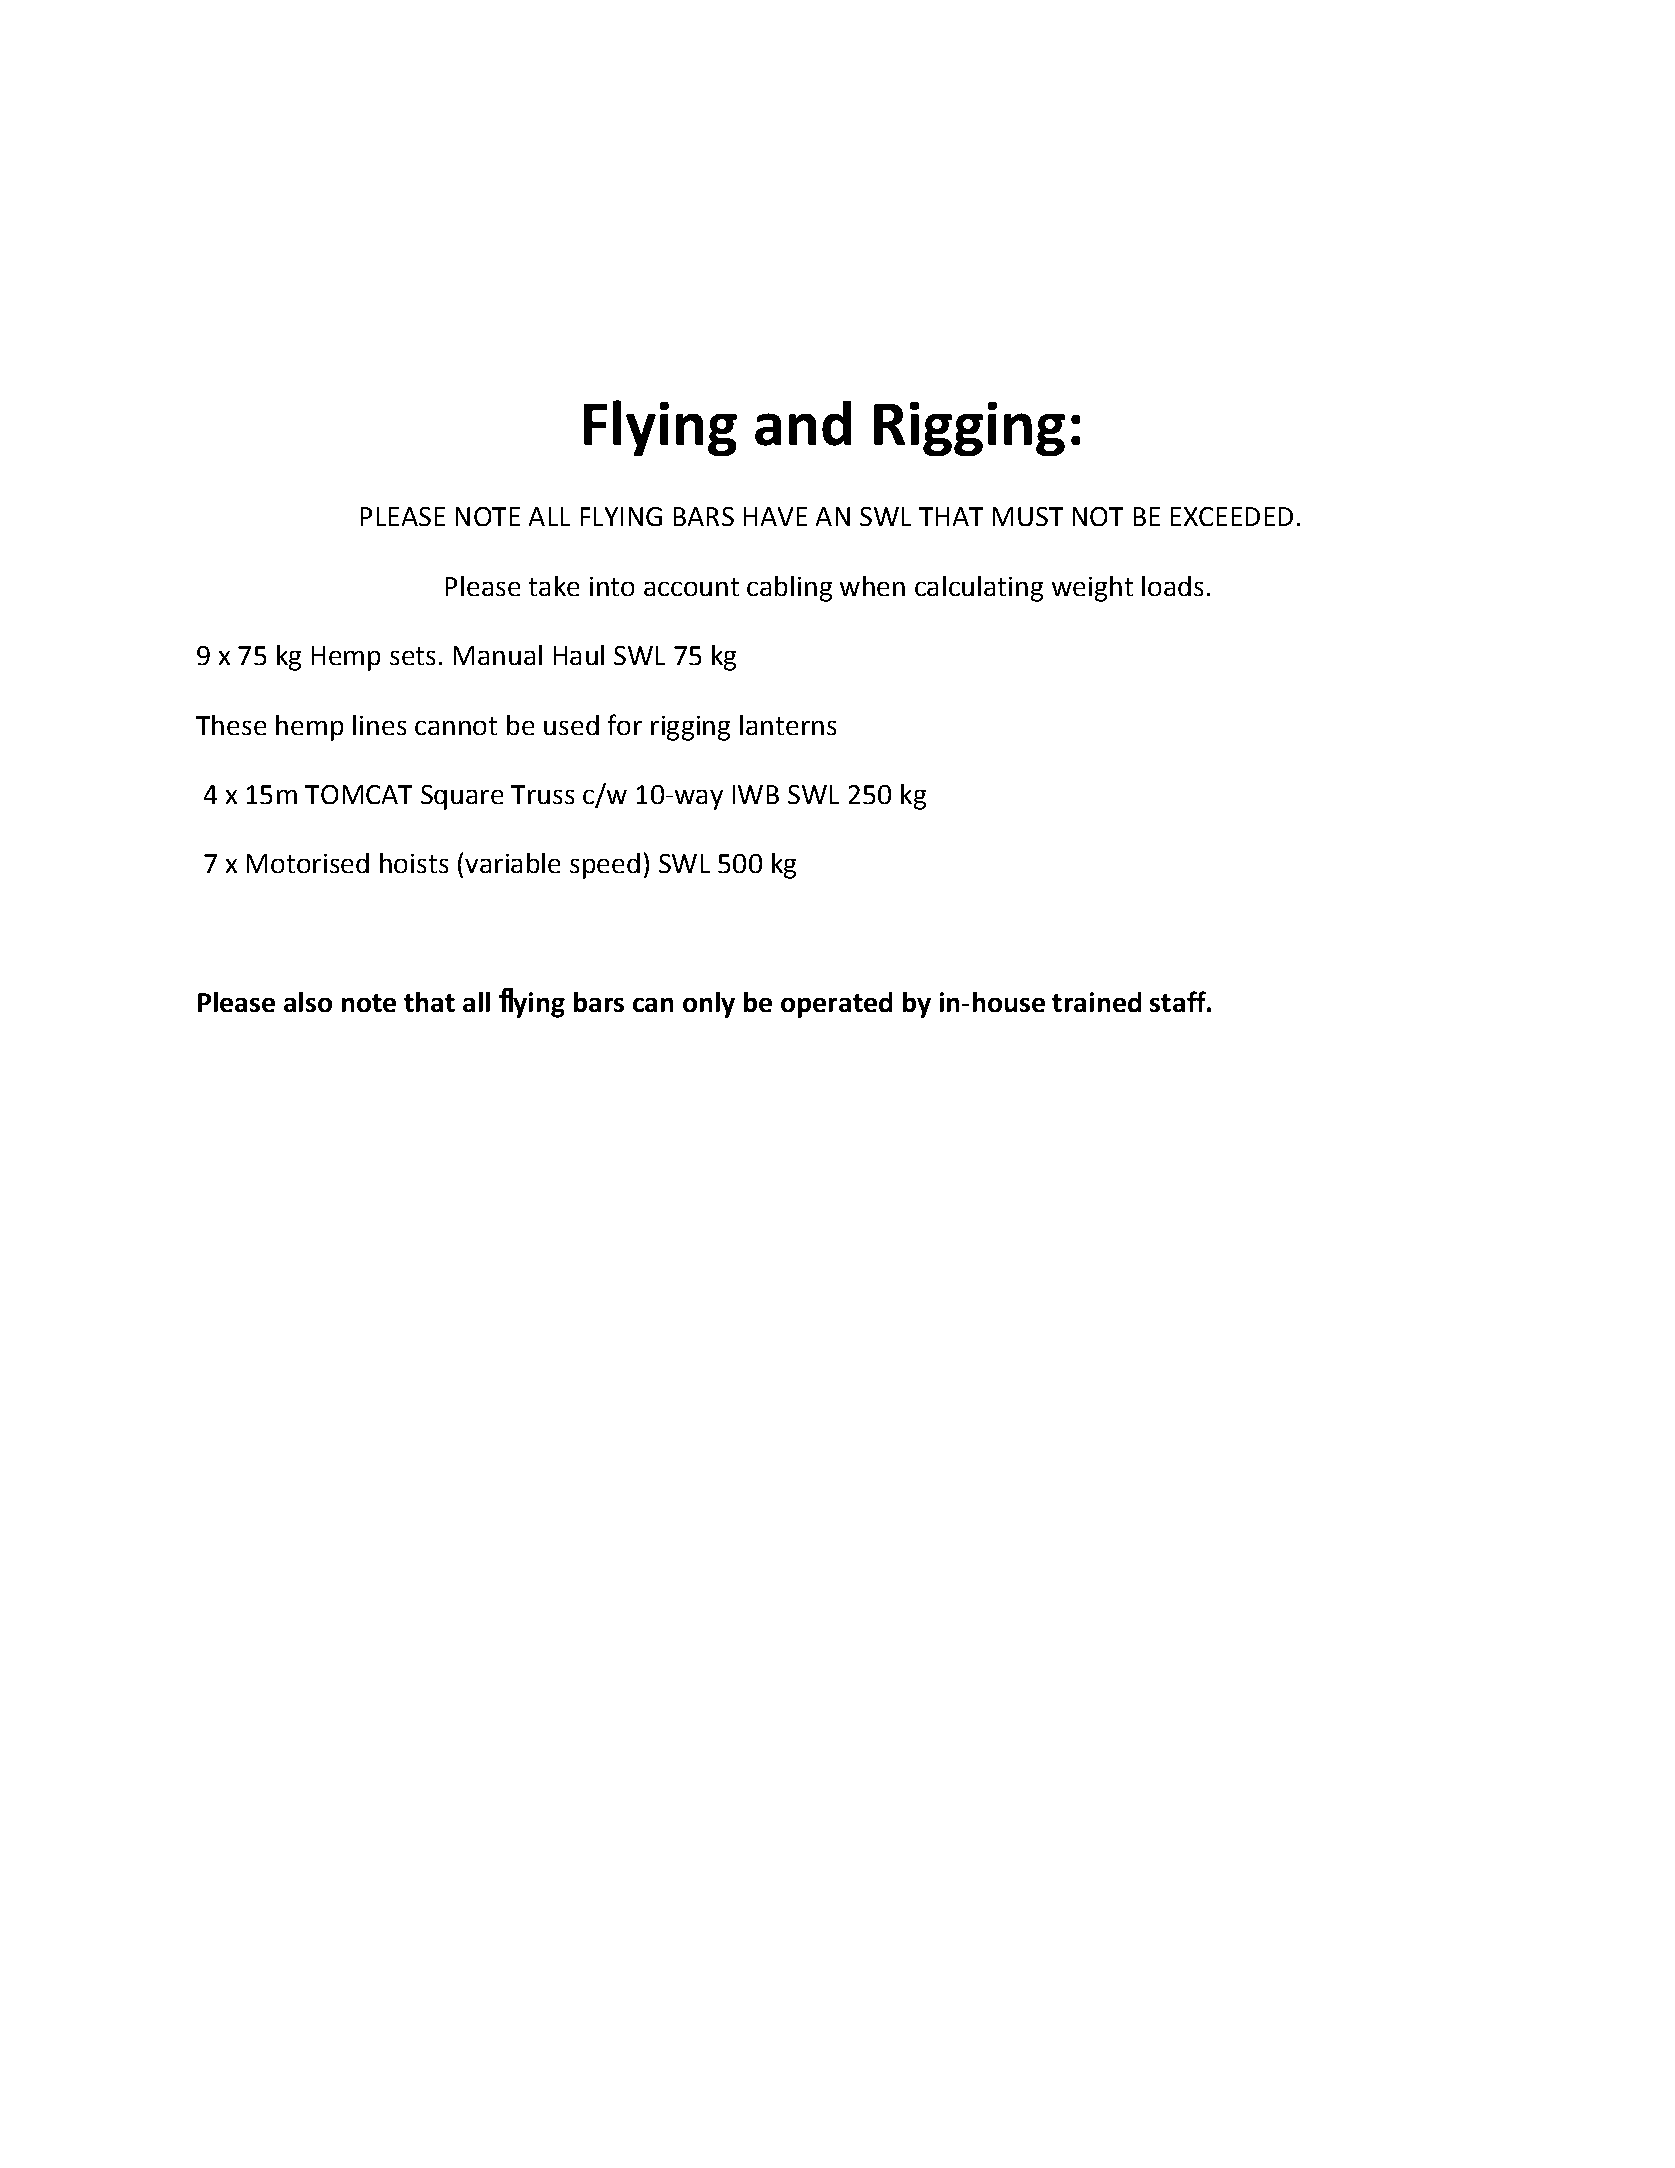 The image size is (1675, 2168). I want to click on IWB, so click(756, 794).
